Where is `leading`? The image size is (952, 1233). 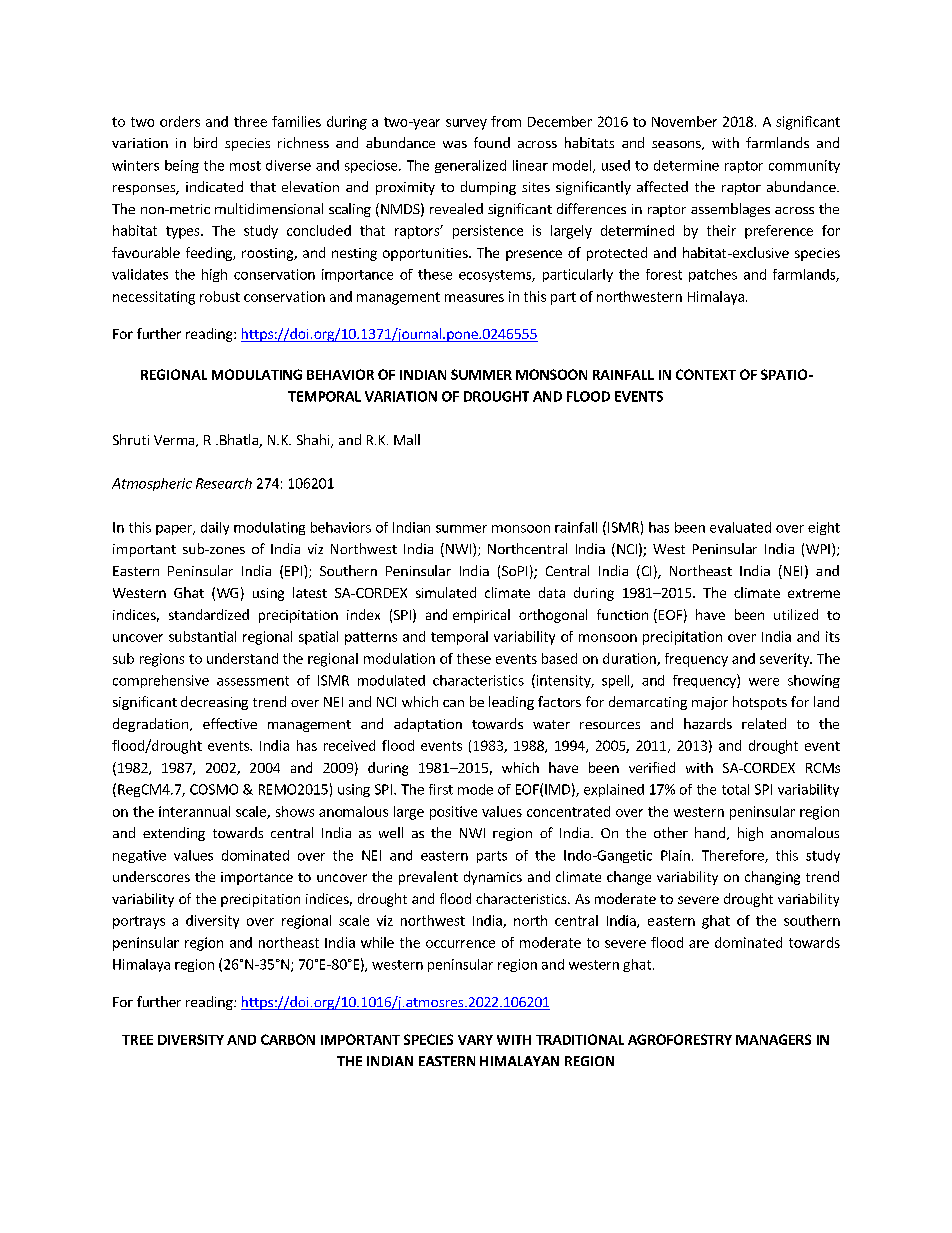
leading is located at coordinates (511, 703).
